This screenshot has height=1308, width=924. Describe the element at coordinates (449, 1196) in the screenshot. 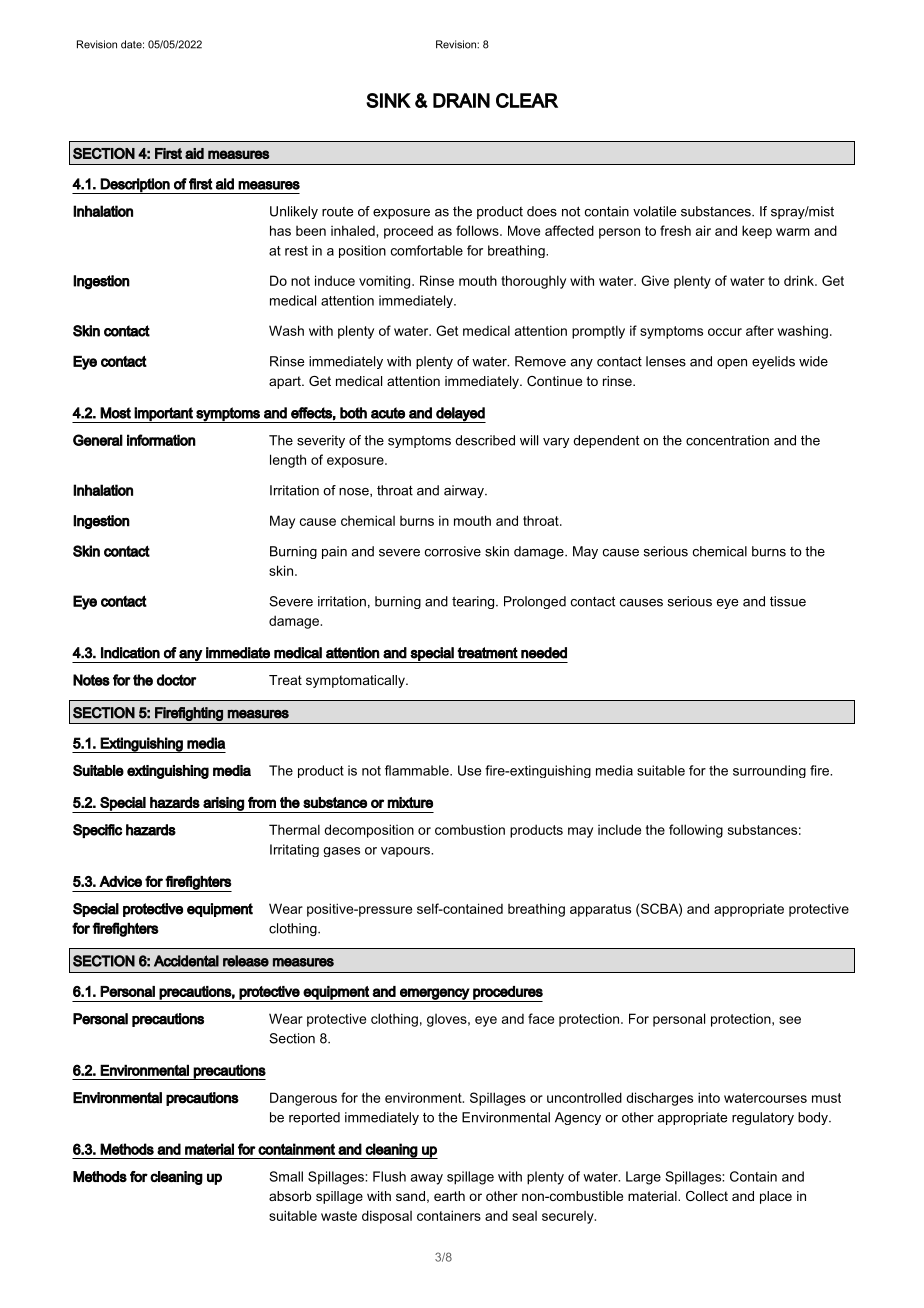

I see `earth` at that location.
